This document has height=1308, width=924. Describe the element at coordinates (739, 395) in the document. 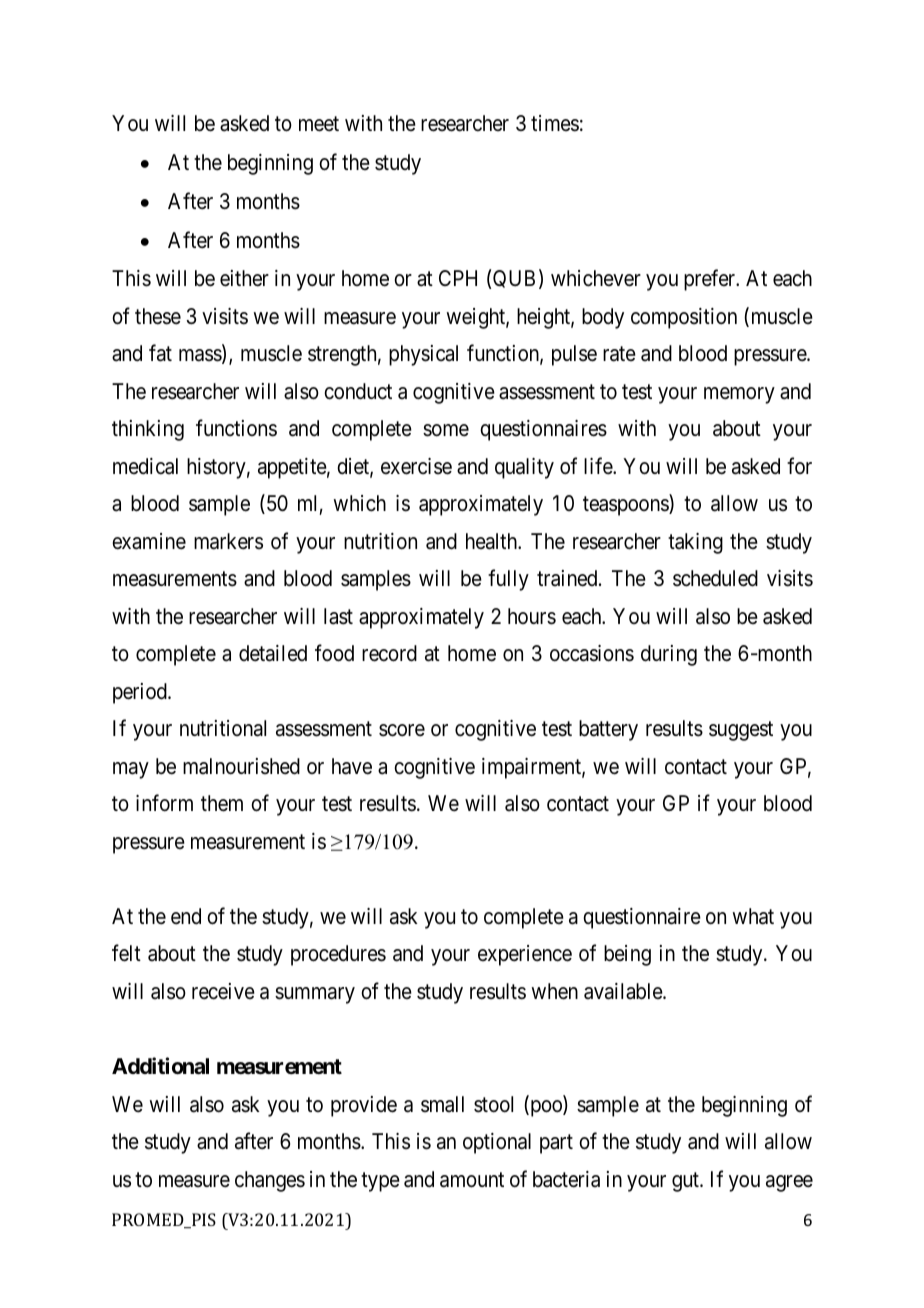

I see `memory` at that location.
